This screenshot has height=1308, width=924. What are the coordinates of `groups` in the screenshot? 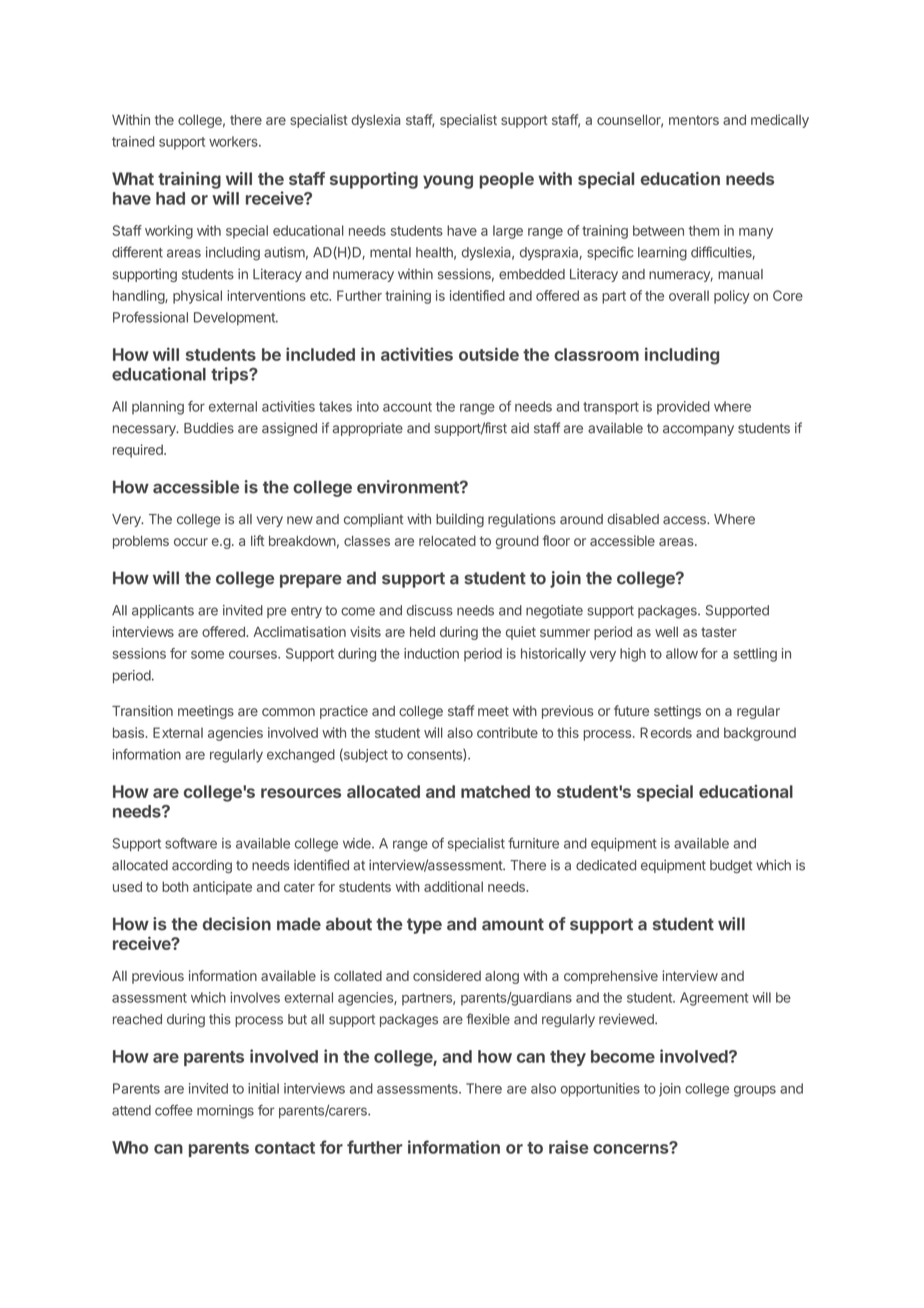 It's located at (755, 1091).
